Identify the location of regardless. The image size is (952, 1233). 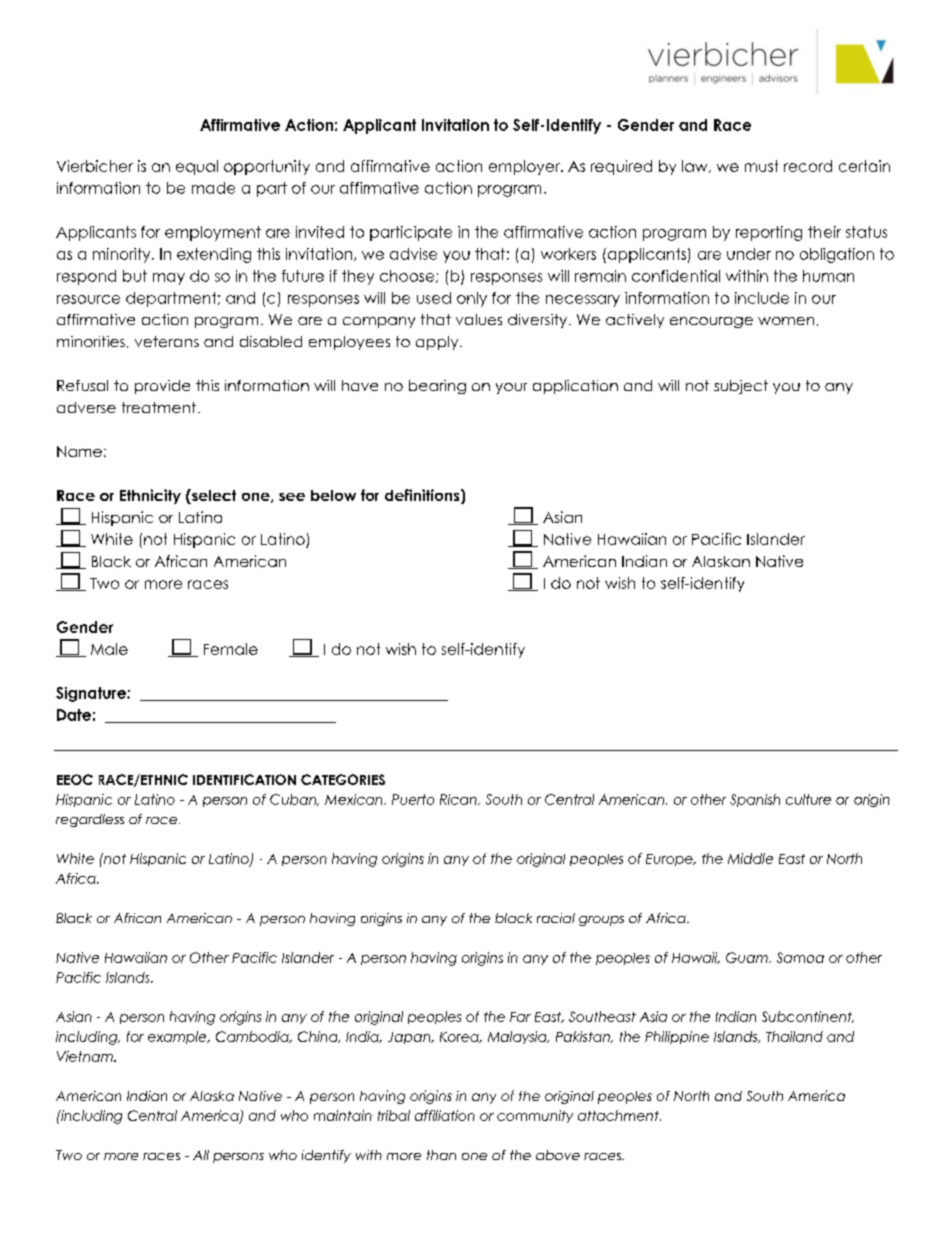
(90, 820).
